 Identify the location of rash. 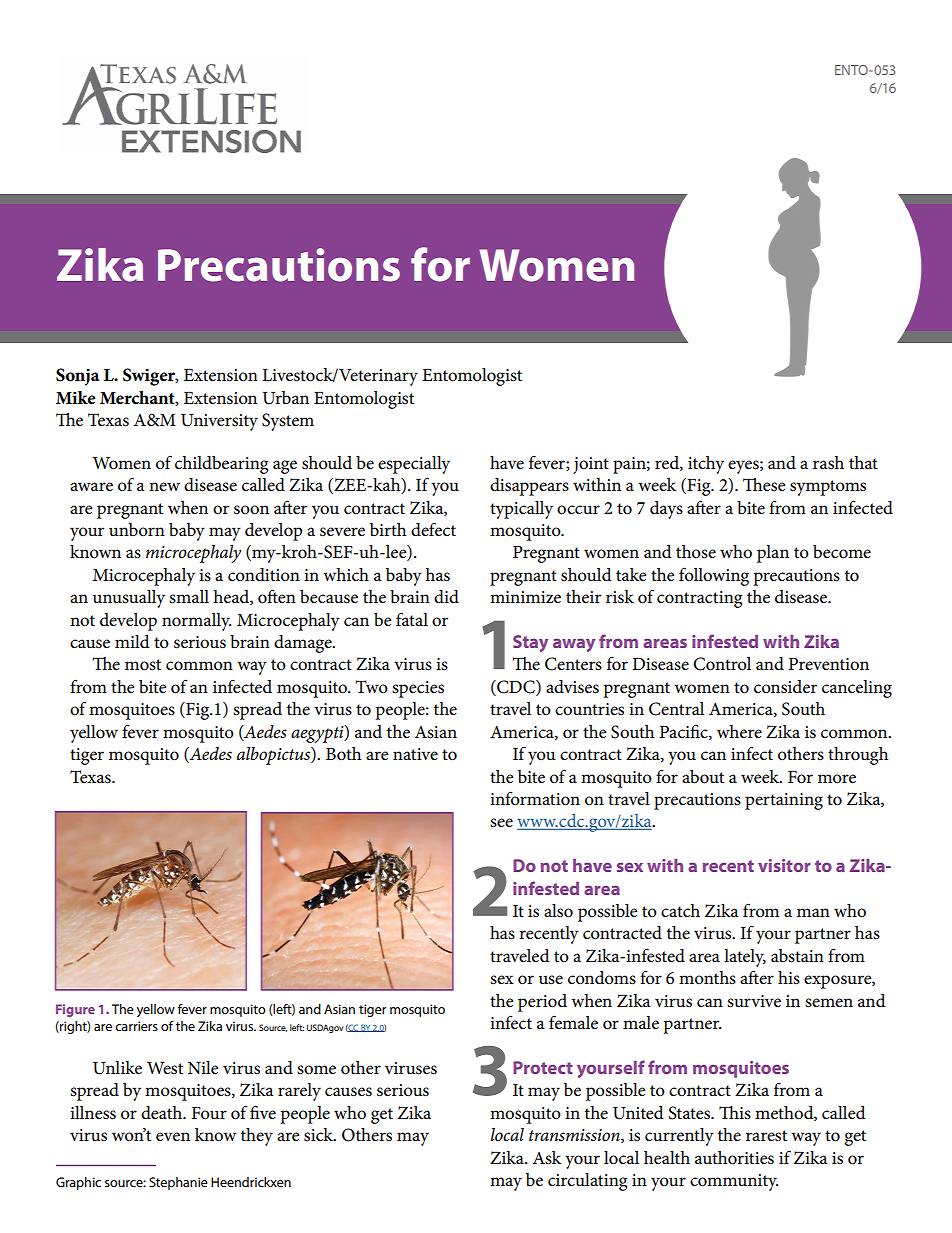
(828, 463).
